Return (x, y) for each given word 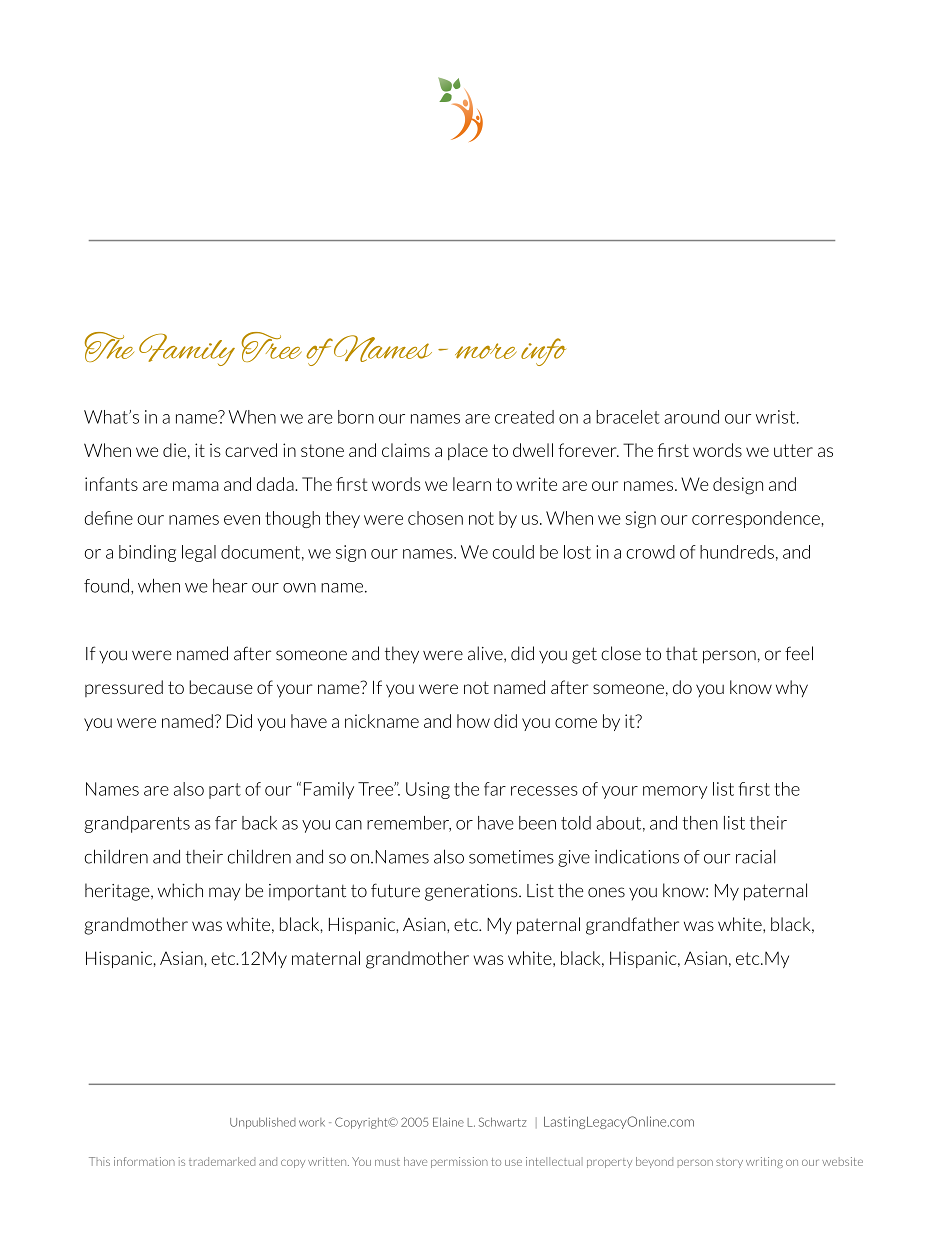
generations (472, 892)
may (225, 894)
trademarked (222, 1161)
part (225, 791)
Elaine (448, 1122)
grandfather (632, 926)
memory (675, 792)
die (174, 450)
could (513, 552)
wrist (777, 417)
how (473, 721)
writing (764, 1162)
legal (199, 553)
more (486, 351)
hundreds (737, 552)
